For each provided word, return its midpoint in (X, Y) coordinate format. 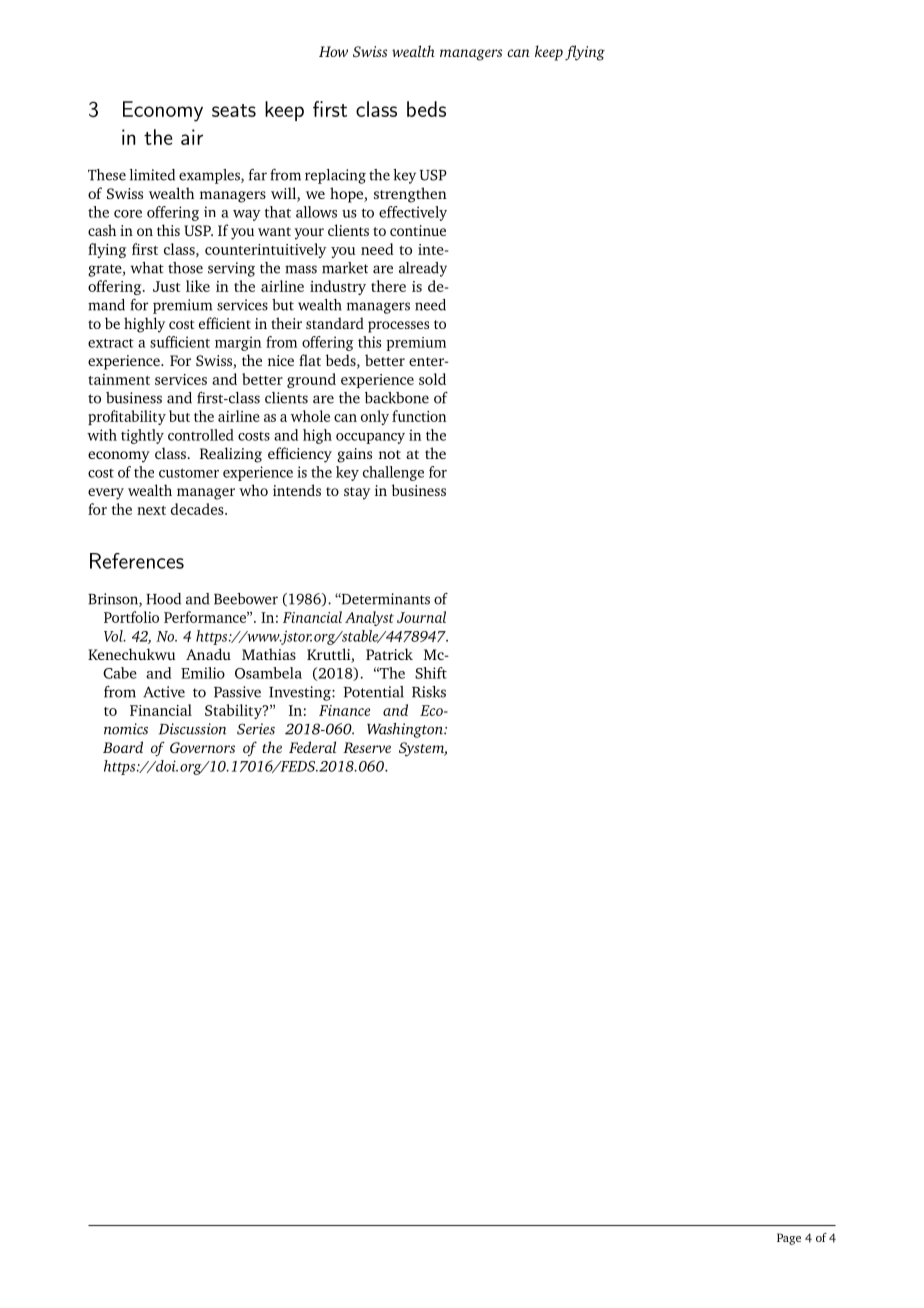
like (198, 286)
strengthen (410, 195)
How (333, 51)
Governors (202, 747)
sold (432, 379)
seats (234, 110)
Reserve (367, 747)
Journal (421, 617)
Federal (312, 747)
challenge (393, 473)
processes (398, 327)
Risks (429, 692)
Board (123, 747)
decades (198, 509)
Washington (406, 730)
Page (789, 1239)
